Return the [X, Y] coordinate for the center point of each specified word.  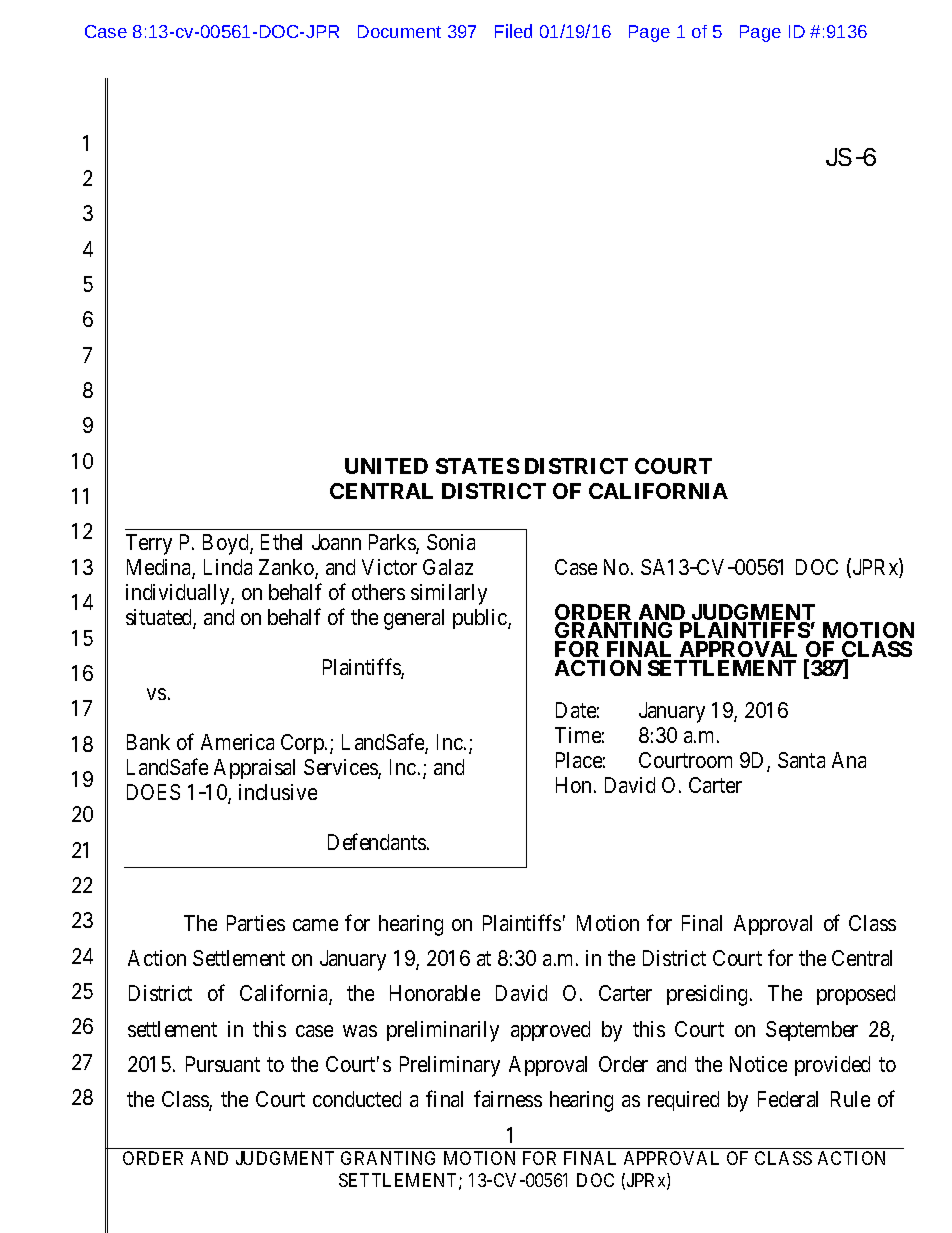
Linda [228, 567]
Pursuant [223, 1064]
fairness [508, 1099]
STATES [477, 466]
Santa [801, 760]
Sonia [451, 542]
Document [399, 31]
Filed [513, 31]
